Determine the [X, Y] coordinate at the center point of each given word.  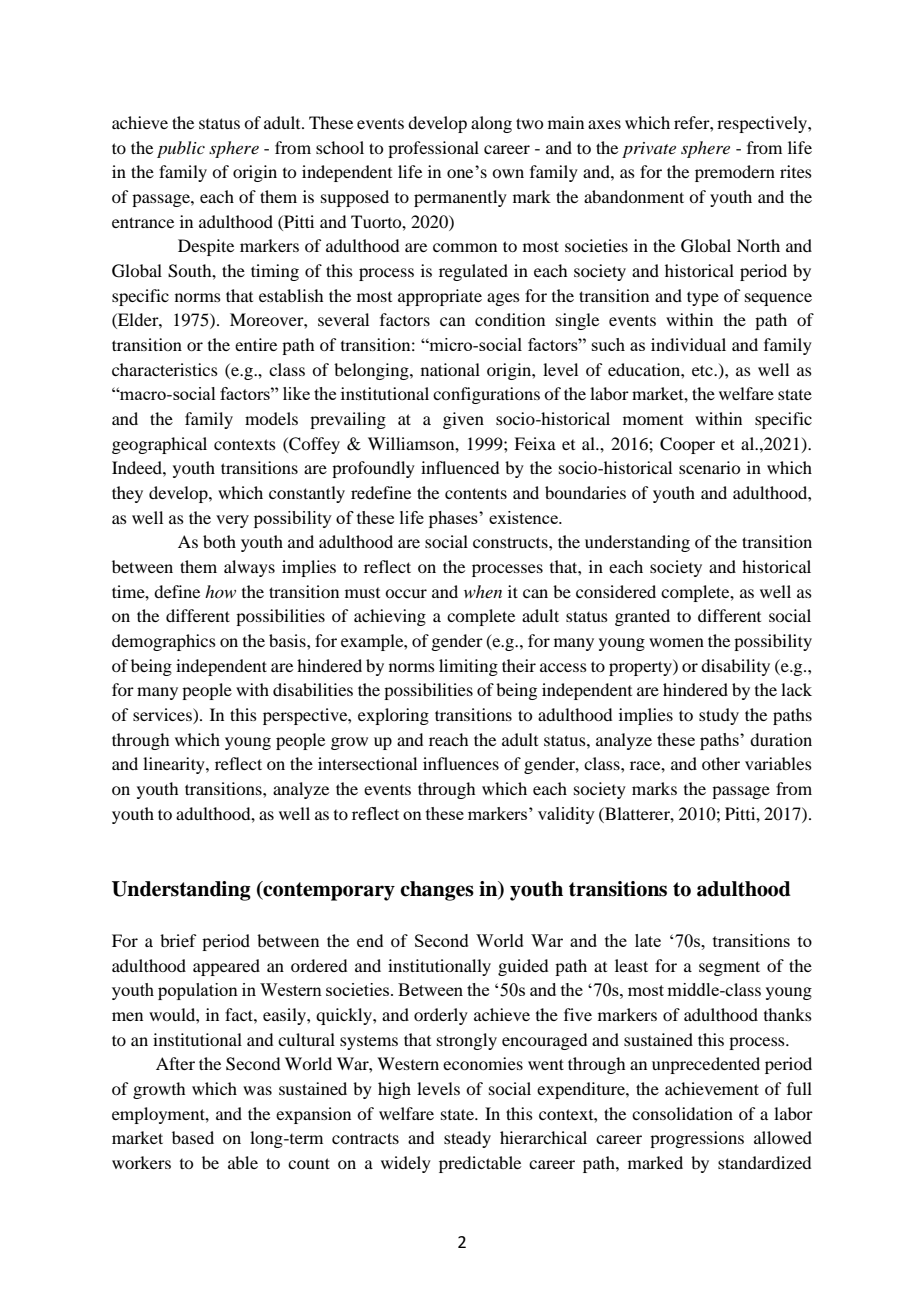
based [193, 1137]
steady [467, 1139]
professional [433, 149]
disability [735, 667]
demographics [164, 642]
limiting [468, 667]
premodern [735, 173]
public [181, 149]
